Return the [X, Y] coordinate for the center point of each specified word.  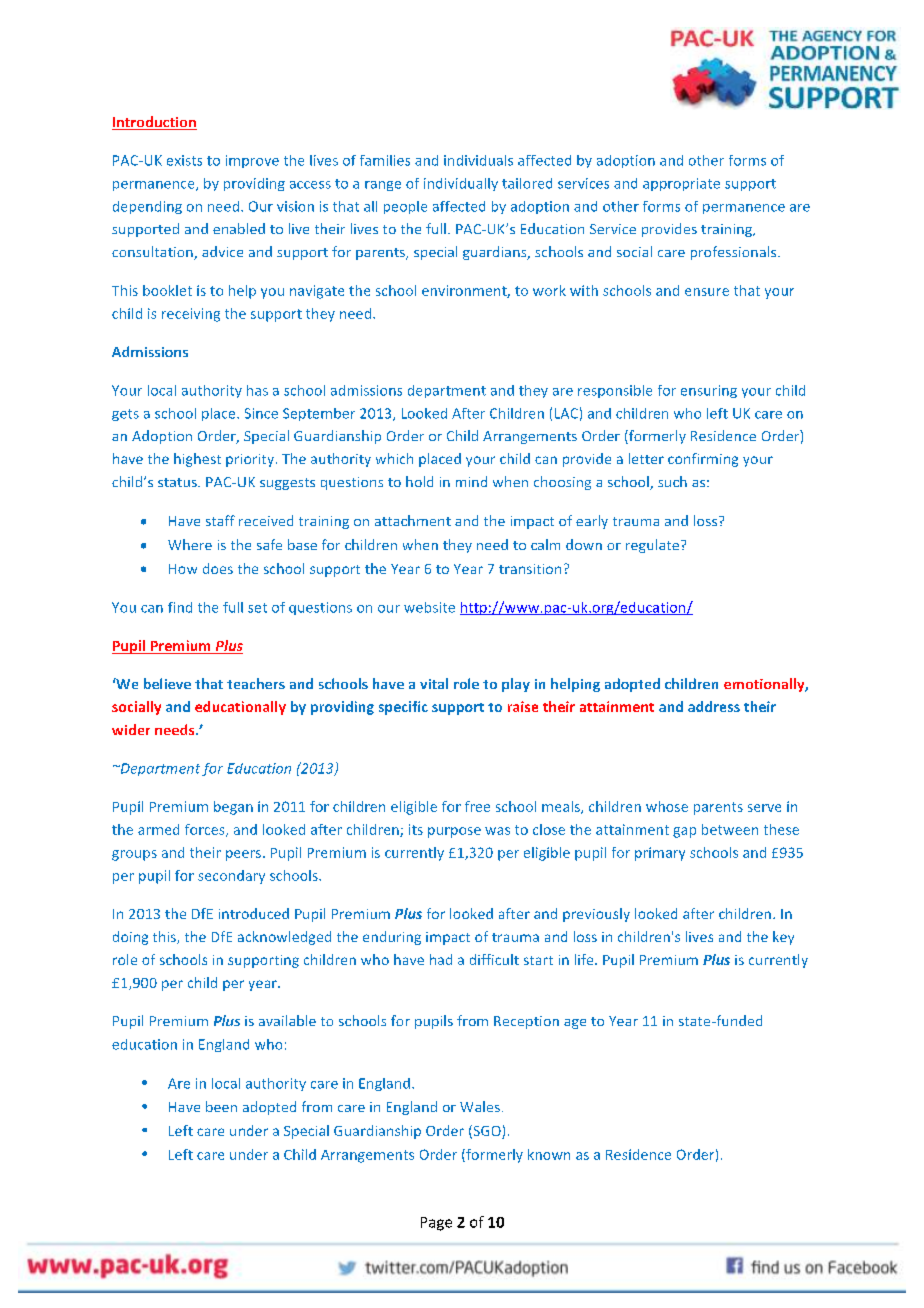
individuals [478, 160]
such [672, 481]
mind [471, 481]
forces [206, 830]
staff [220, 520]
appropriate [681, 184]
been [221, 1106]
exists [184, 160]
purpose [454, 832]
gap [684, 832]
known [549, 1154]
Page [436, 1224]
